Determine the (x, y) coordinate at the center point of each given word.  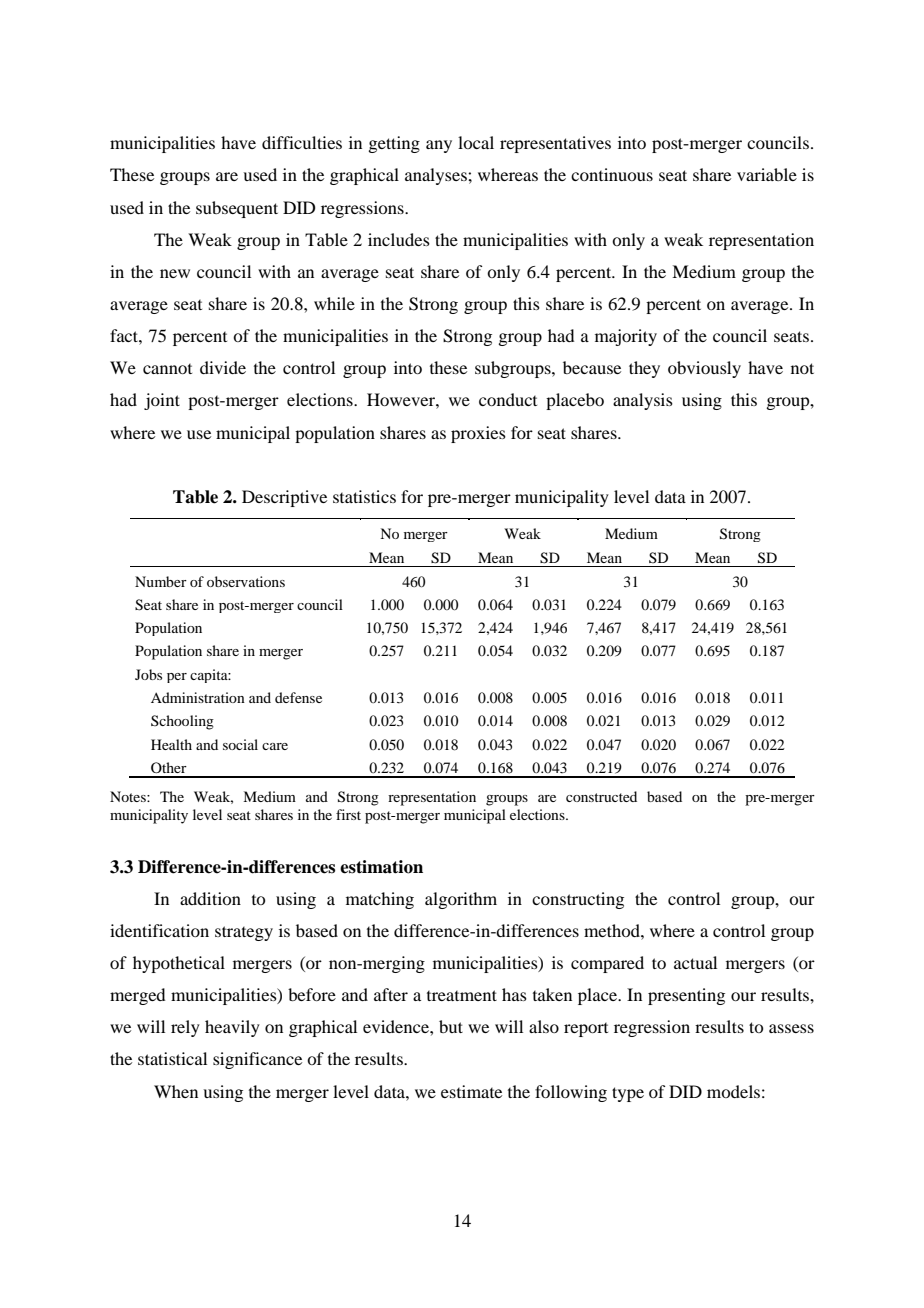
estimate (471, 1091)
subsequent (237, 209)
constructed (601, 796)
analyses (437, 176)
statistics (364, 496)
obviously (704, 369)
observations (246, 581)
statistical (172, 1058)
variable (767, 174)
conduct (508, 399)
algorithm (461, 900)
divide (223, 367)
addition (210, 898)
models (733, 1091)
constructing (578, 900)
